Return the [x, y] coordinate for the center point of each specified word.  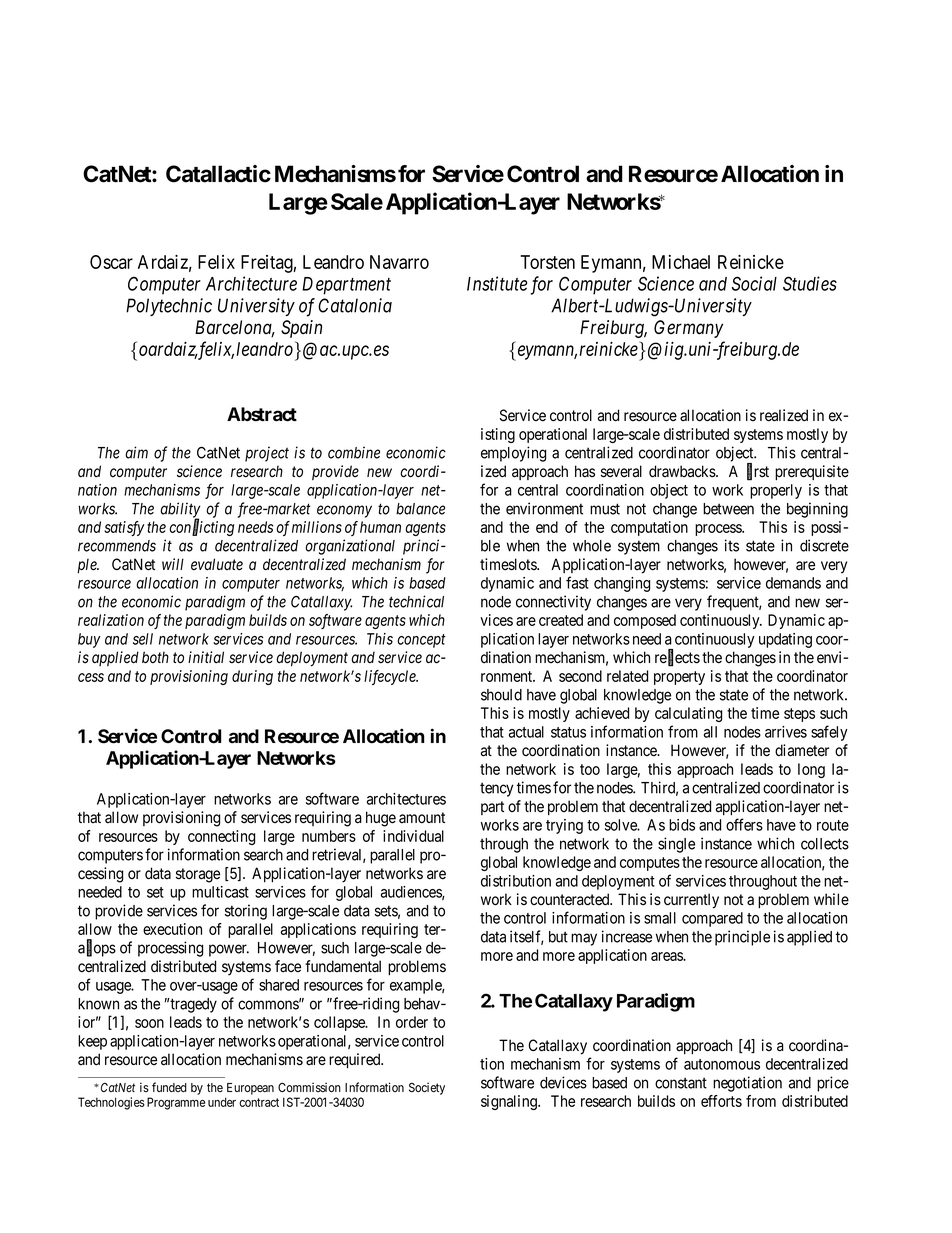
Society [427, 1088]
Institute [497, 283]
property [679, 678]
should [501, 695]
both [155, 657]
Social [754, 283]
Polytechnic [169, 307]
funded [169, 1087]
